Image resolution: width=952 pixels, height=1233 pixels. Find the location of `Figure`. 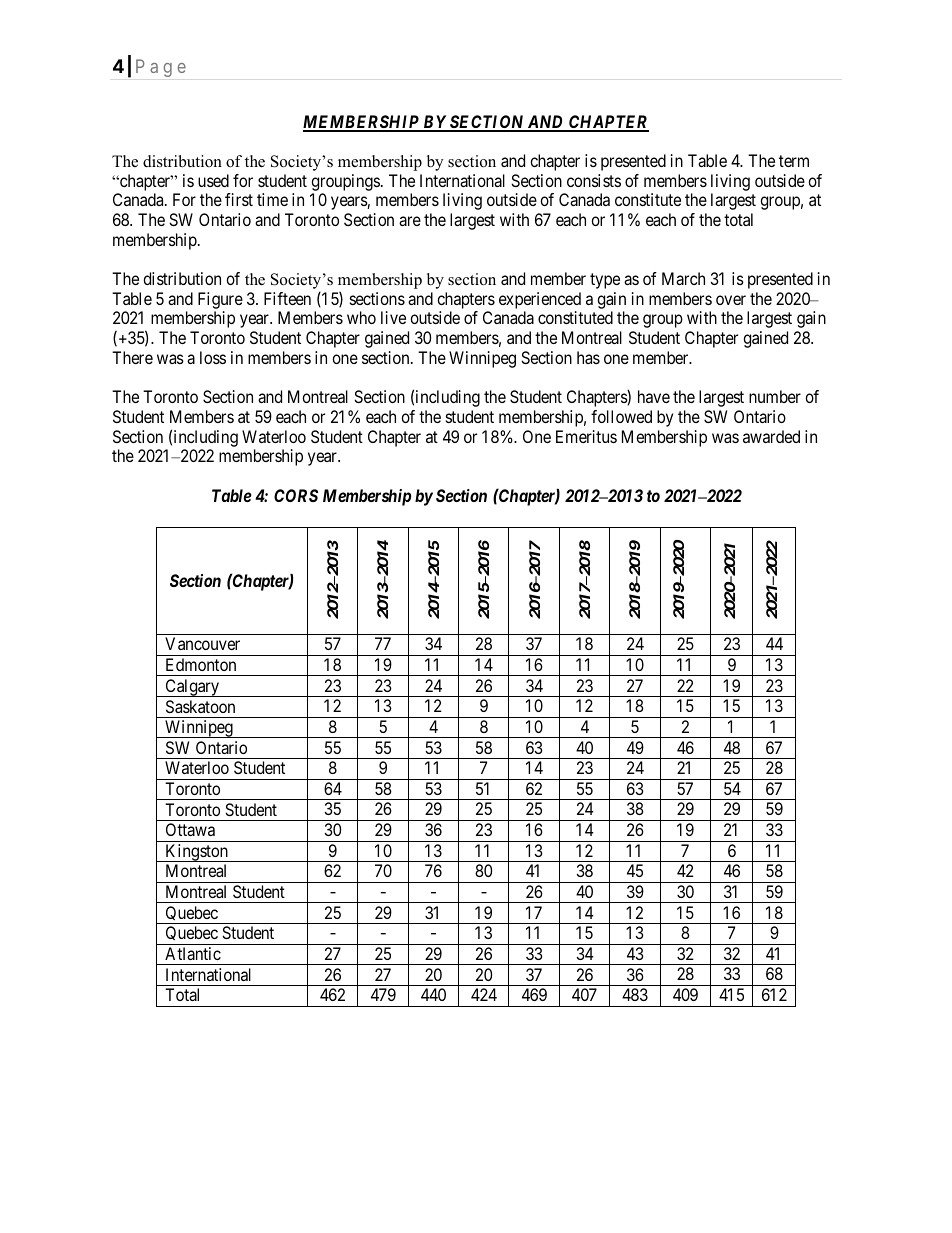

Figure is located at coordinates (220, 300).
